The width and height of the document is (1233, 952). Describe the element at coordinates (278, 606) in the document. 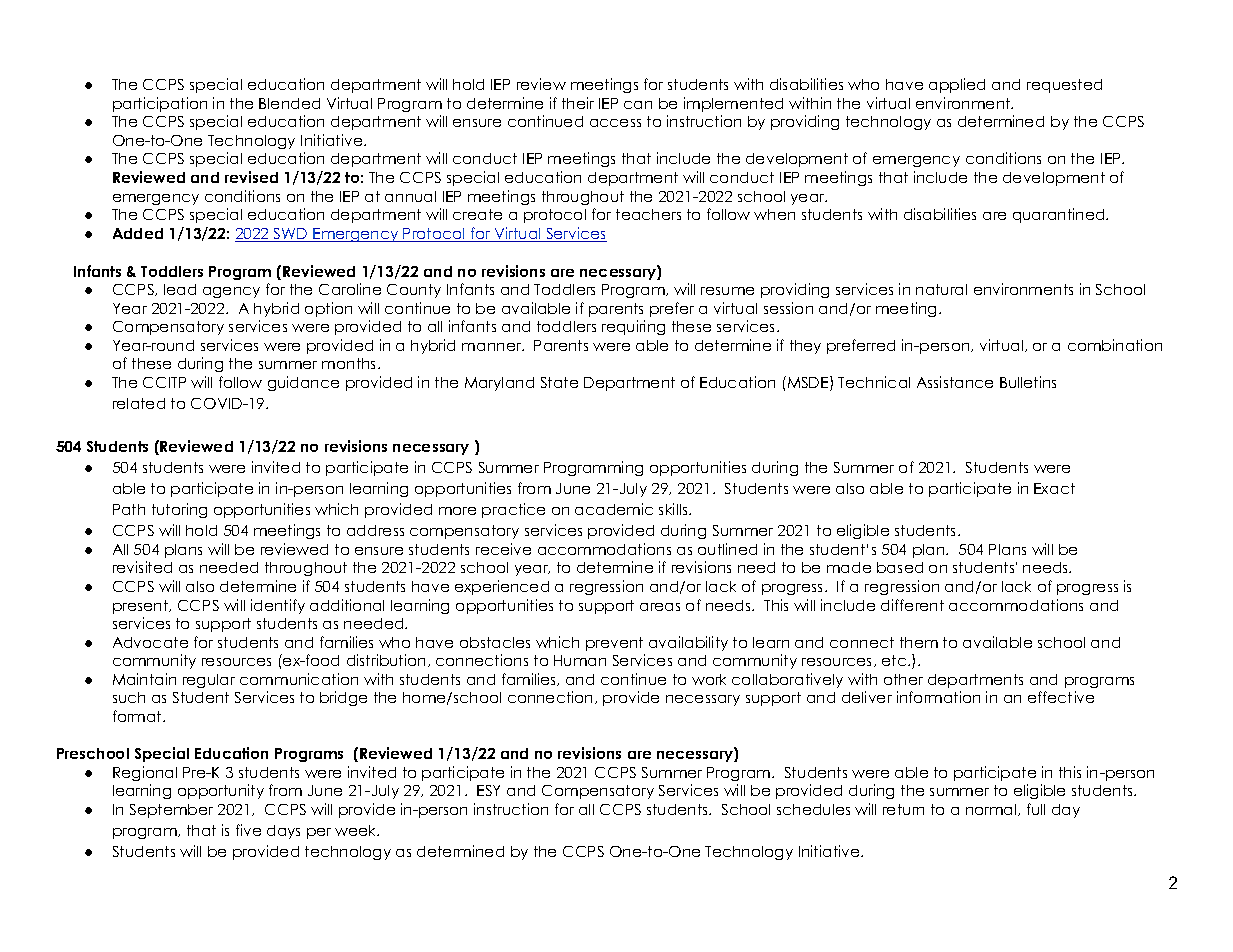

I see `identify` at that location.
